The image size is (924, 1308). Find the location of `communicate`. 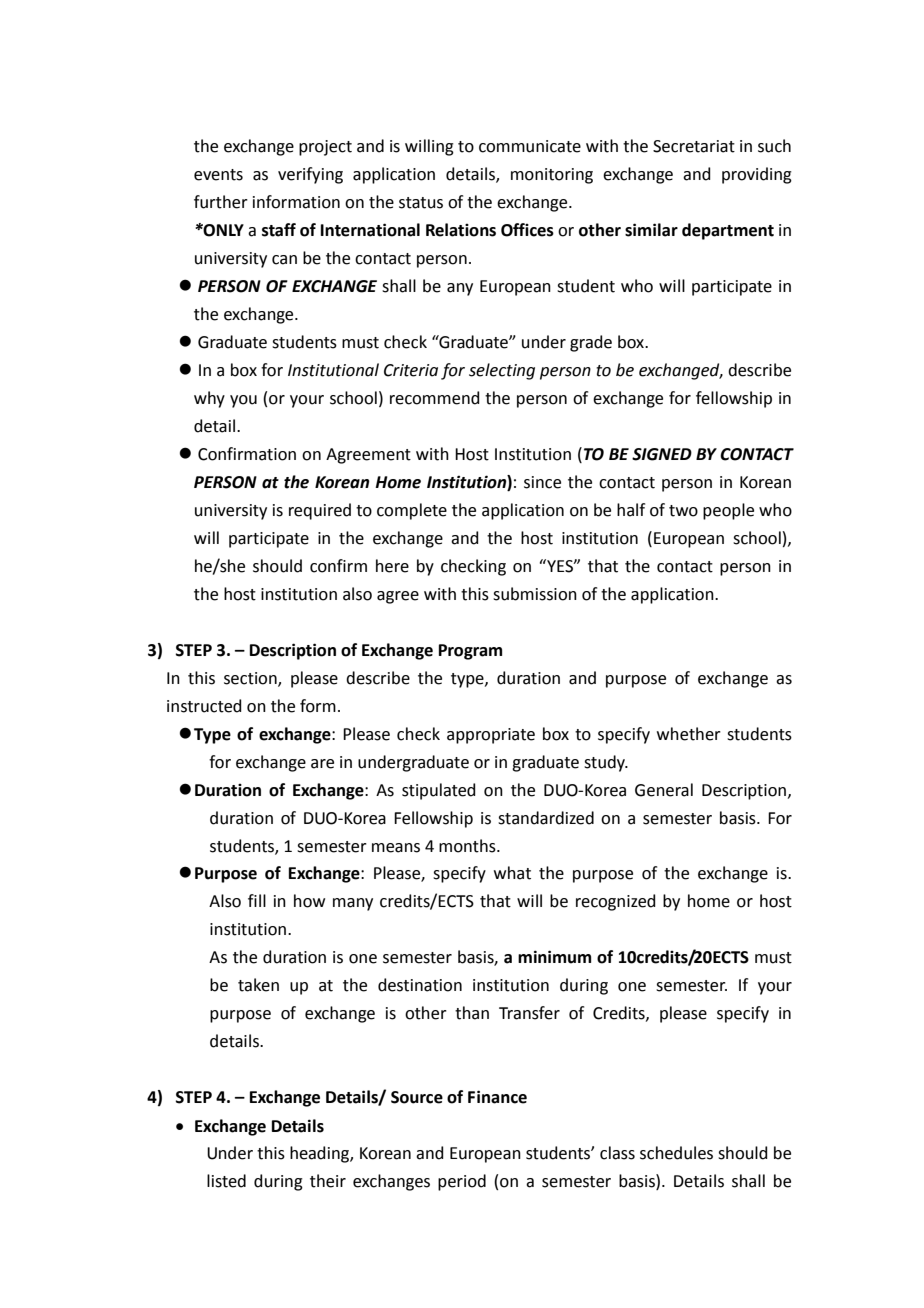

communicate is located at coordinates (530, 146).
